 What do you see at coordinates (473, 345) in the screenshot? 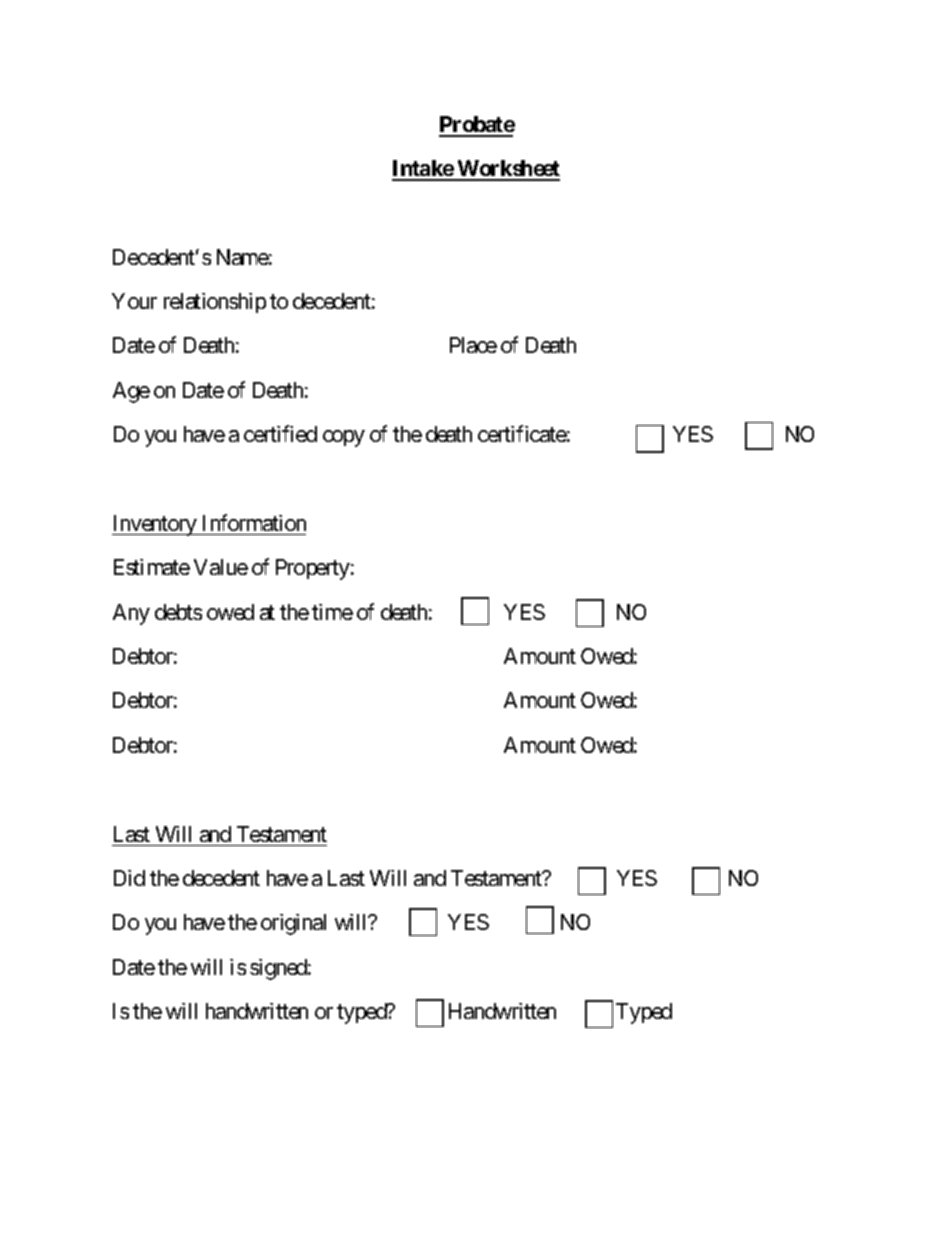
I see `Place` at bounding box center [473, 345].
